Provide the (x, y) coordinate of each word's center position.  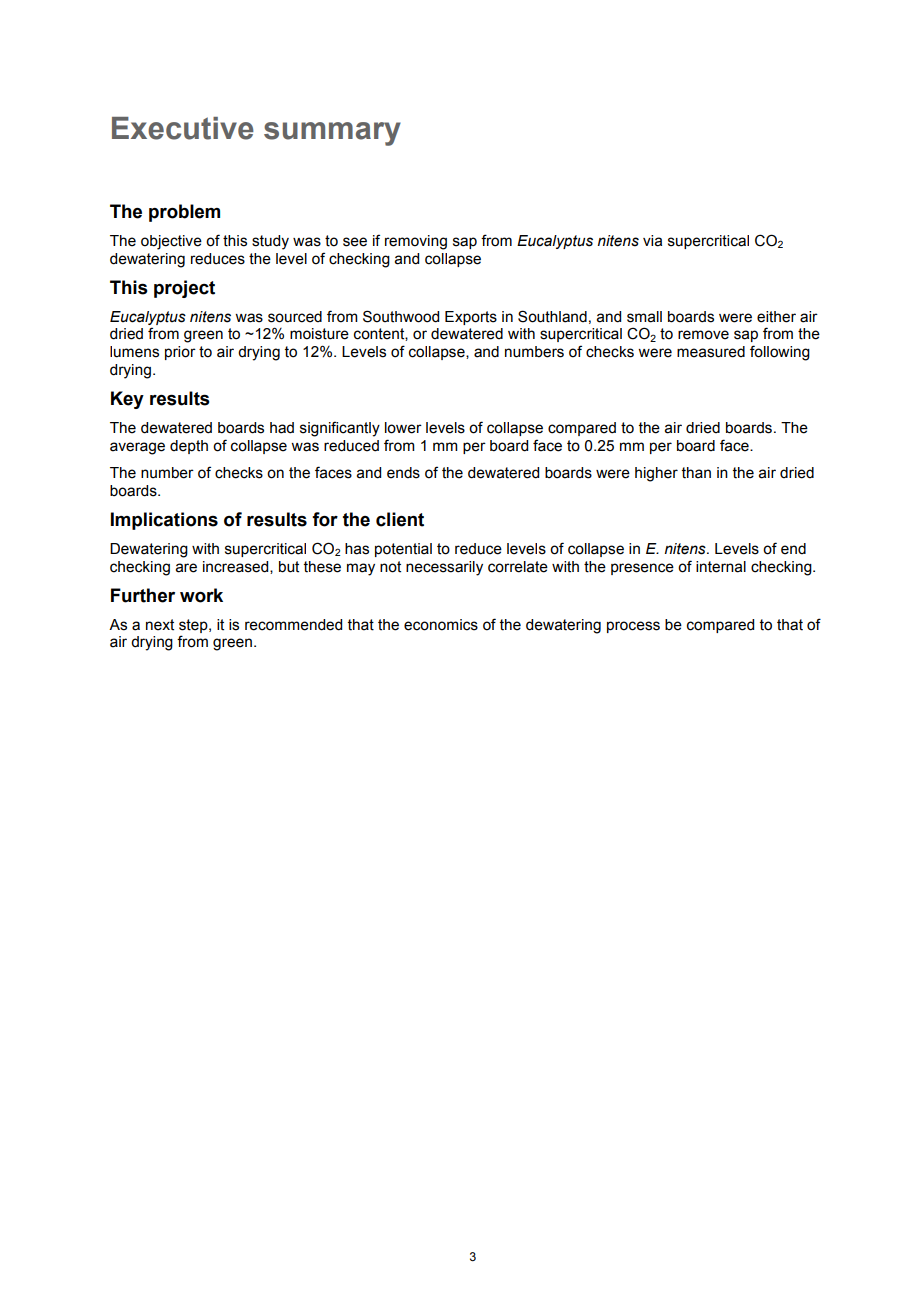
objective (171, 242)
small (644, 317)
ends (403, 473)
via (652, 241)
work (201, 595)
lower (403, 428)
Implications (164, 521)
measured (711, 352)
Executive (183, 128)
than (696, 473)
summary (332, 134)
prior (180, 353)
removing (416, 242)
